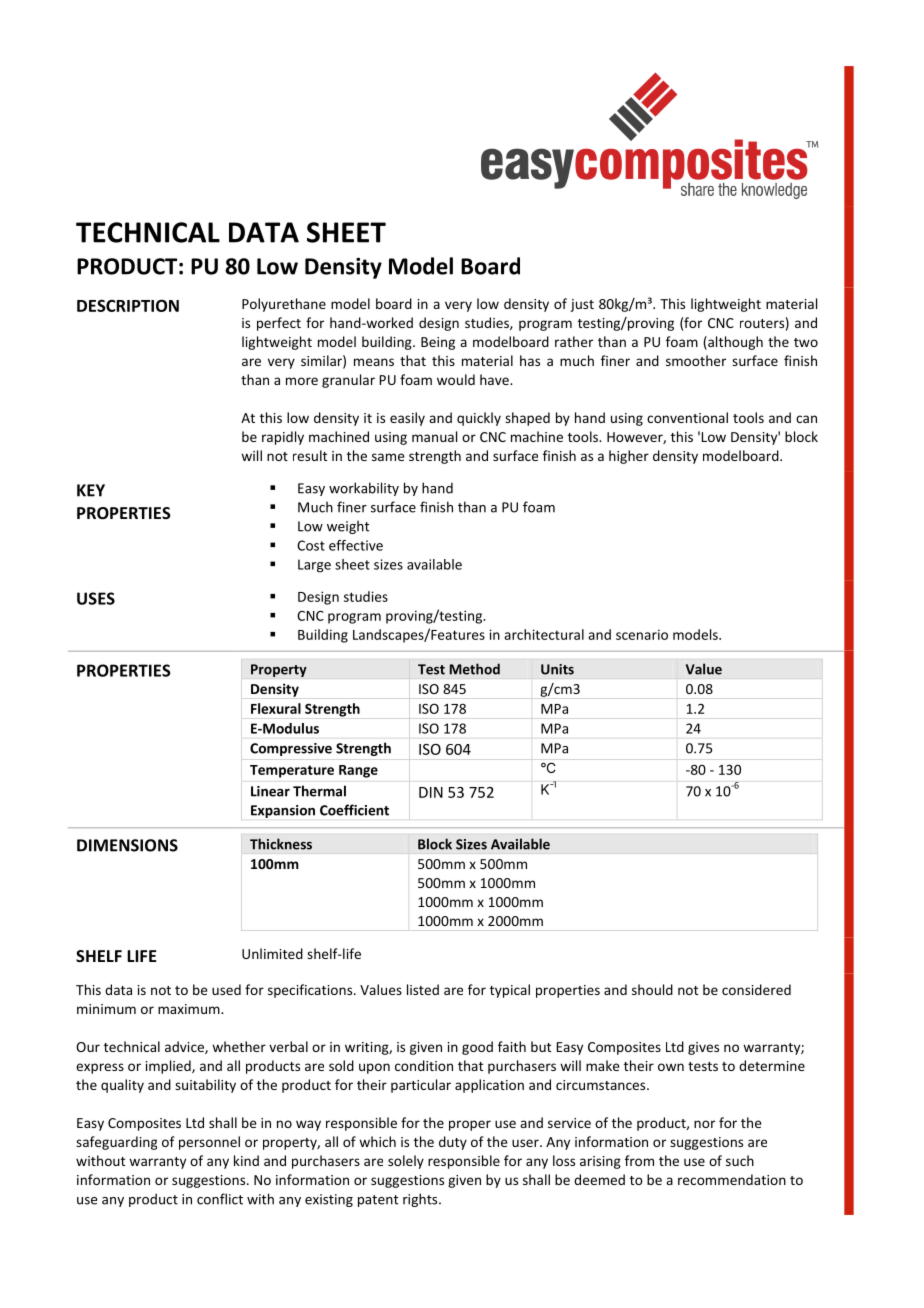 The image size is (924, 1308). What do you see at coordinates (696, 360) in the screenshot?
I see `smoother` at bounding box center [696, 360].
